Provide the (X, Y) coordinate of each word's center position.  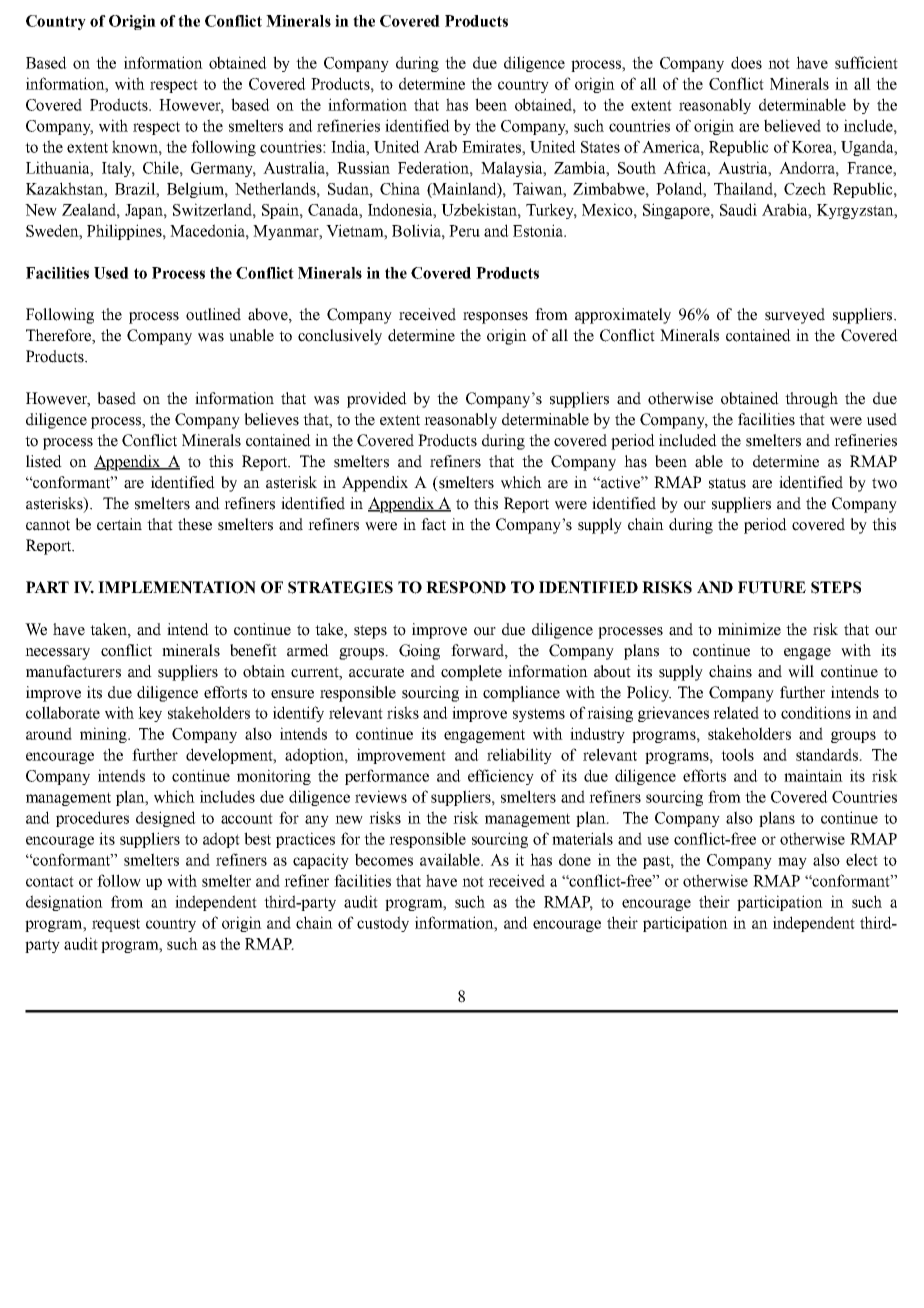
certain (119, 524)
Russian (363, 167)
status (727, 483)
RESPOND (466, 587)
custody (383, 924)
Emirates (492, 146)
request (116, 925)
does (746, 62)
